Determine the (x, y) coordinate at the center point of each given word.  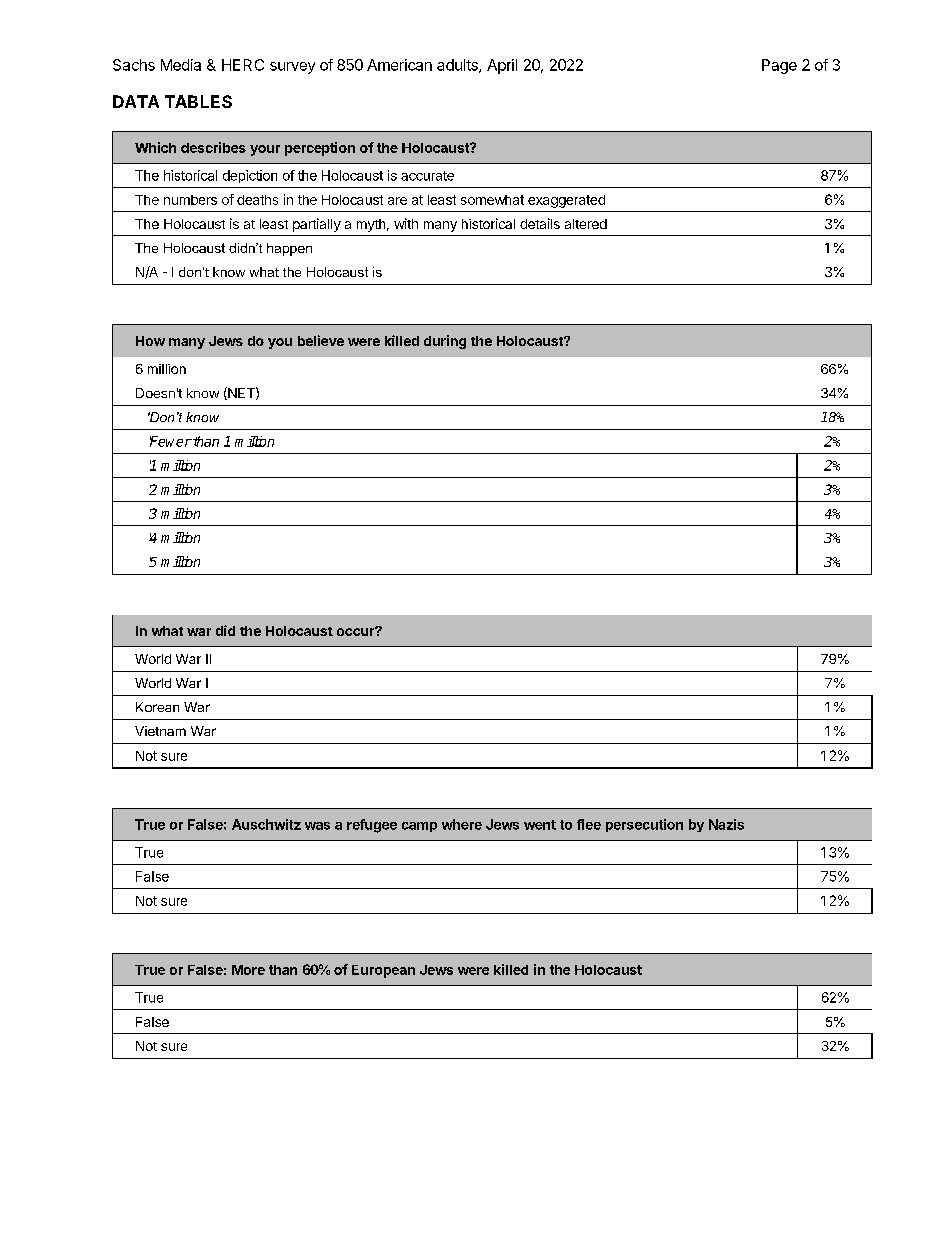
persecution (644, 825)
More (248, 970)
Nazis (726, 824)
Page (779, 66)
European (383, 971)
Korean (157, 707)
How (150, 341)
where (462, 824)
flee (589, 824)
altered (586, 224)
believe (321, 340)
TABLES (198, 101)
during (445, 342)
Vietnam (160, 731)
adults (458, 66)
